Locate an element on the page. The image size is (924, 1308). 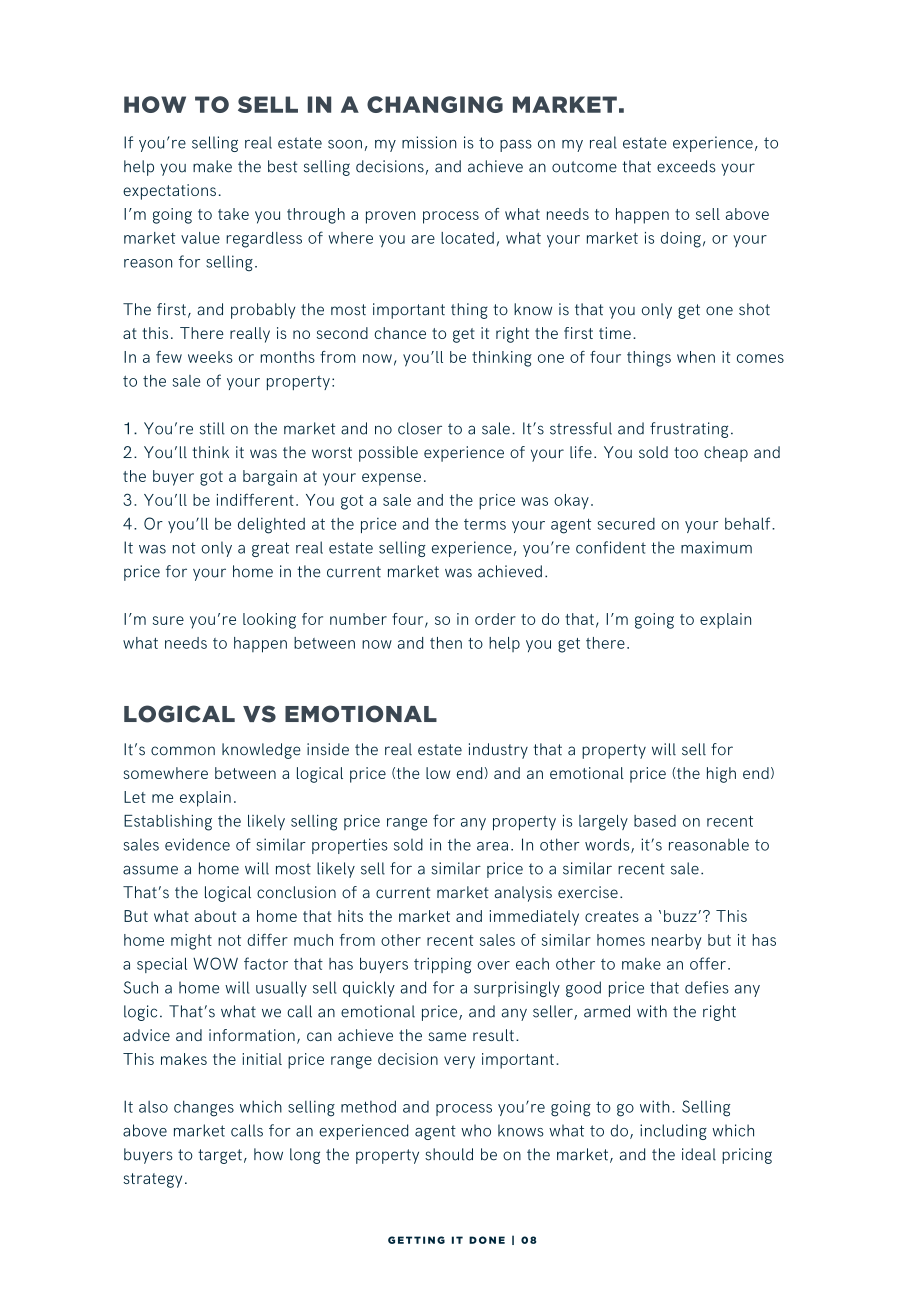
low is located at coordinates (438, 773).
